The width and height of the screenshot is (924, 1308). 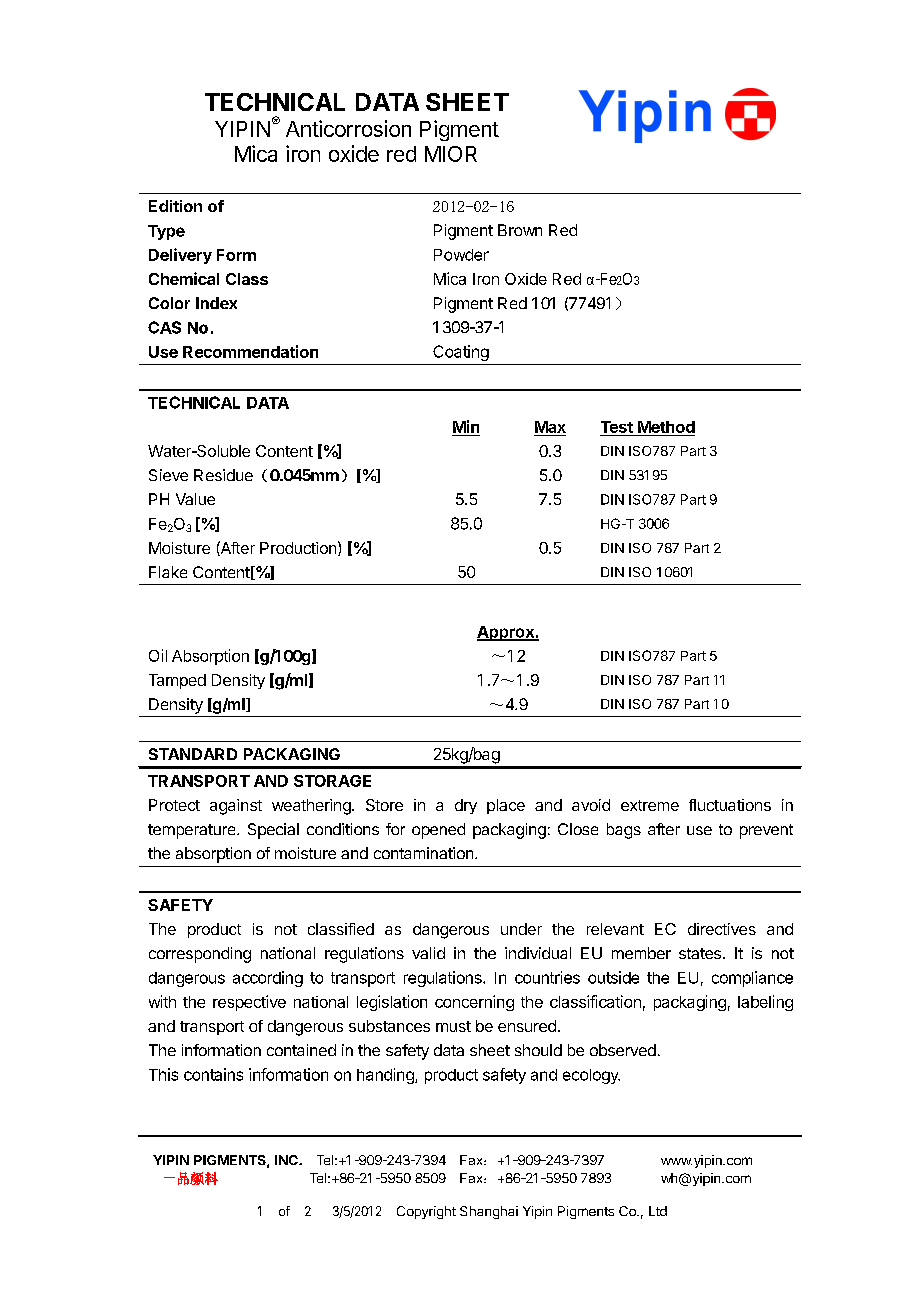 I want to click on Value, so click(x=195, y=499).
